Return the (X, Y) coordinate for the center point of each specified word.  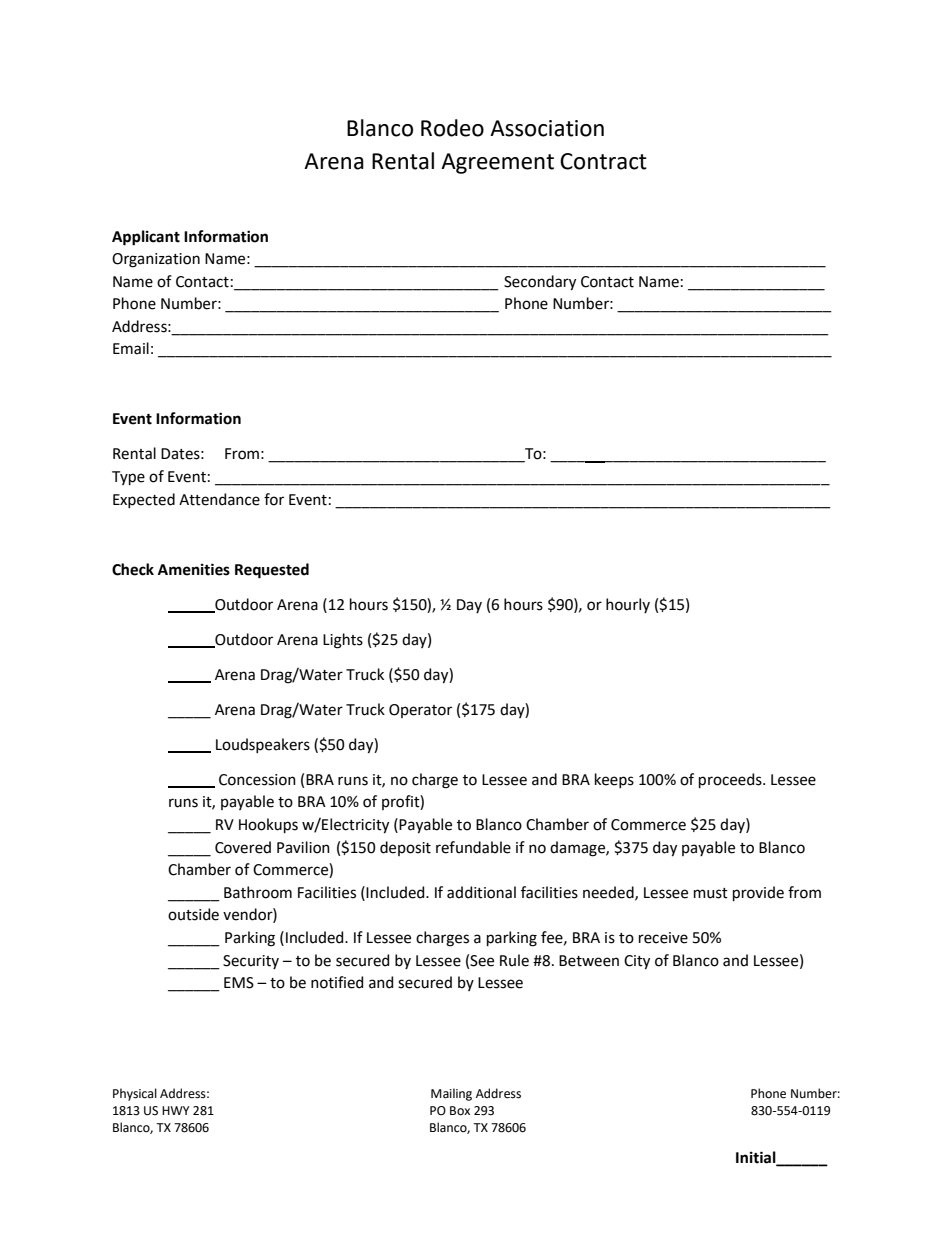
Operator (420, 711)
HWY (176, 1110)
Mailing (451, 1094)
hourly (628, 605)
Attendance (219, 499)
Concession (257, 780)
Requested (272, 571)
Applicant (146, 238)
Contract (603, 161)
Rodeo (452, 128)
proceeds (731, 780)
